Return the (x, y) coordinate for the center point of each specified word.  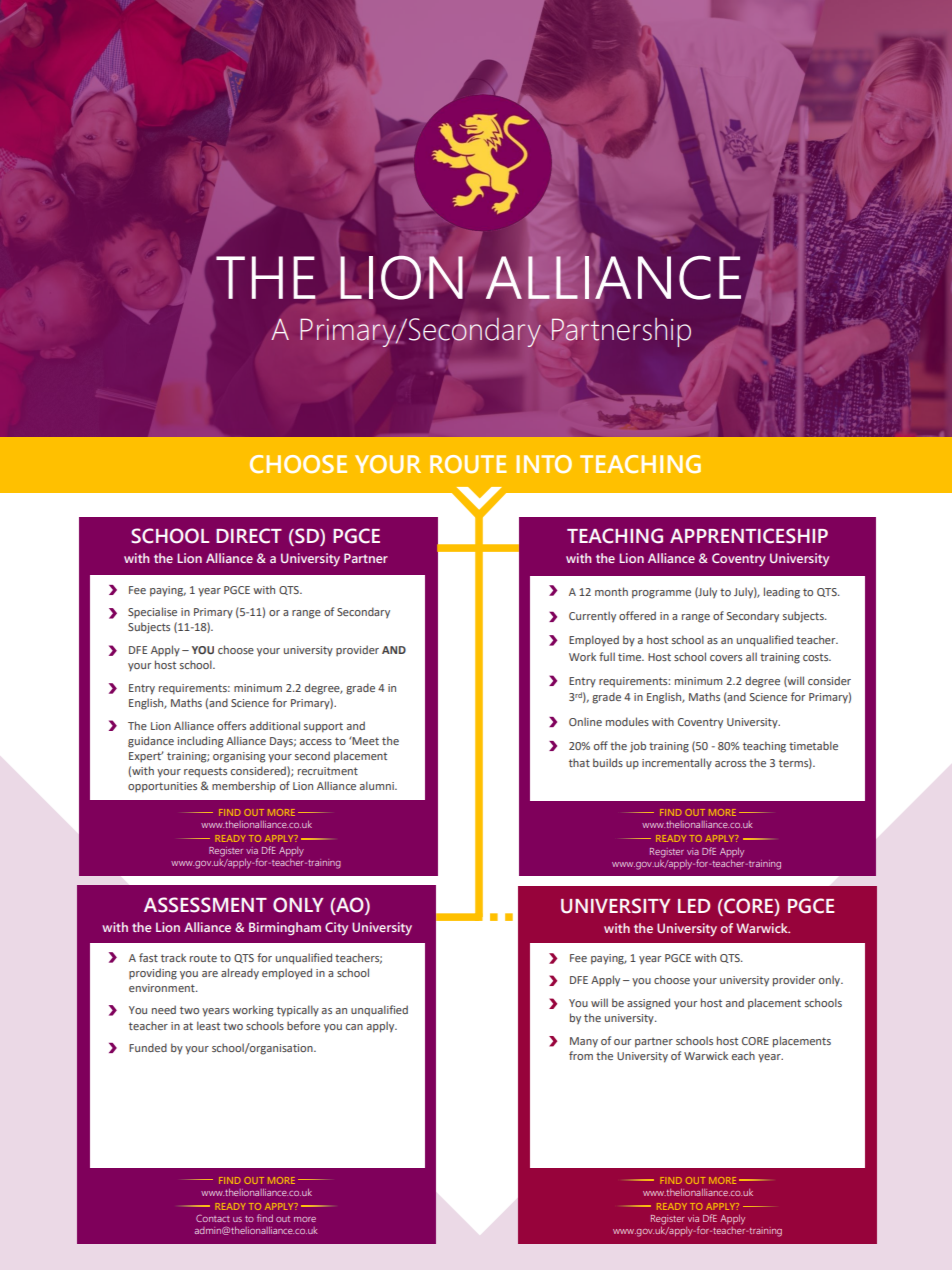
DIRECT (249, 536)
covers (726, 658)
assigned (648, 1004)
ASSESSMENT (205, 905)
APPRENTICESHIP (749, 536)
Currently (592, 617)
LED (694, 906)
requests (205, 772)
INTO (544, 464)
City (336, 929)
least (208, 1025)
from (581, 1055)
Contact (213, 1218)
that (579, 762)
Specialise (152, 612)
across (730, 764)
